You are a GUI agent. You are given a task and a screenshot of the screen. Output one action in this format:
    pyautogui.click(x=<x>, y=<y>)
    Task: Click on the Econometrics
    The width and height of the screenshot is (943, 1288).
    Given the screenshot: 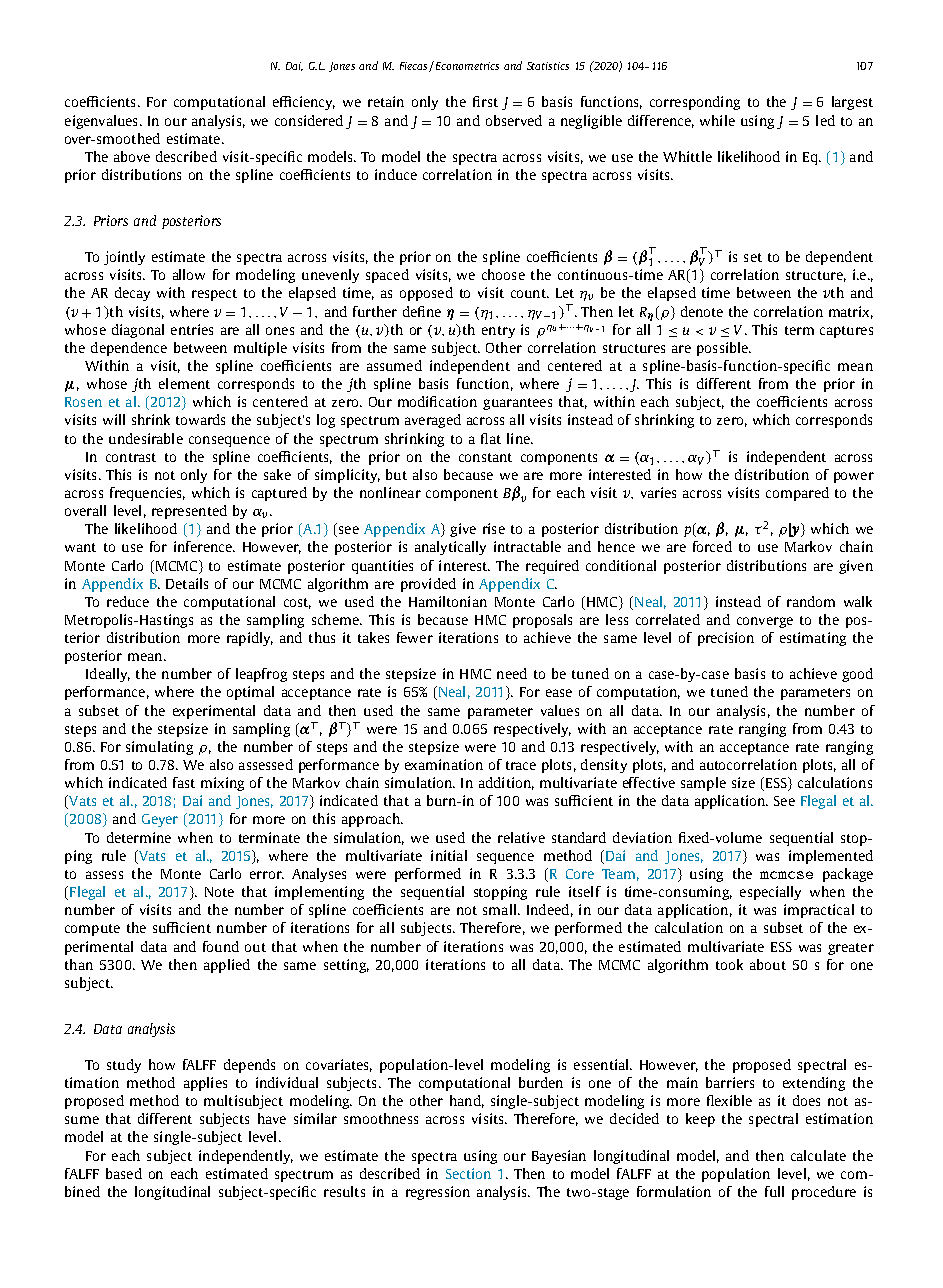 What is the action you would take?
    pyautogui.click(x=466, y=65)
